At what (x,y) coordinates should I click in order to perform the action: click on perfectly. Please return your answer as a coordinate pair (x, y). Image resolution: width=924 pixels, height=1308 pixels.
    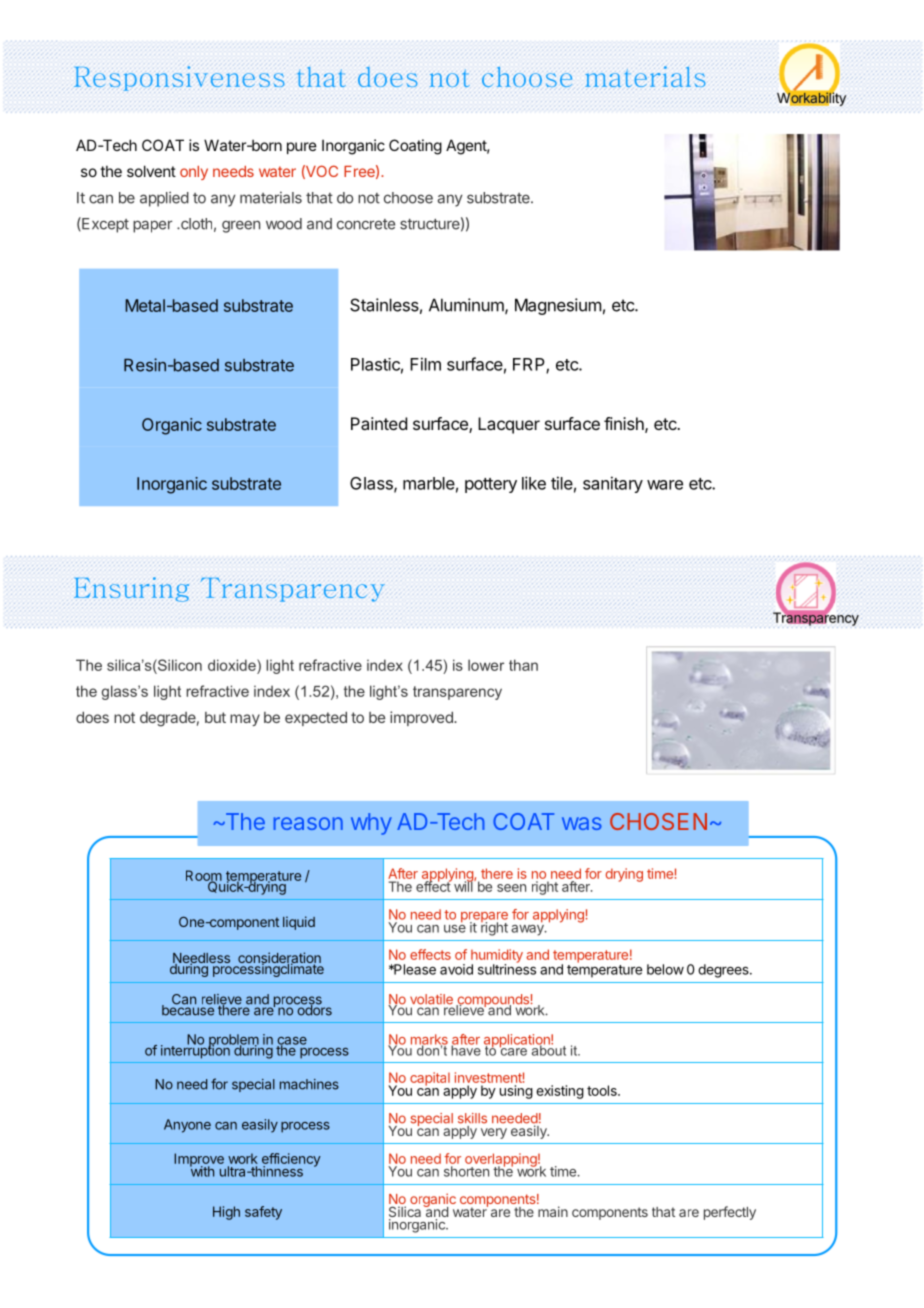
    Looking at the image, I should click on (730, 1213).
